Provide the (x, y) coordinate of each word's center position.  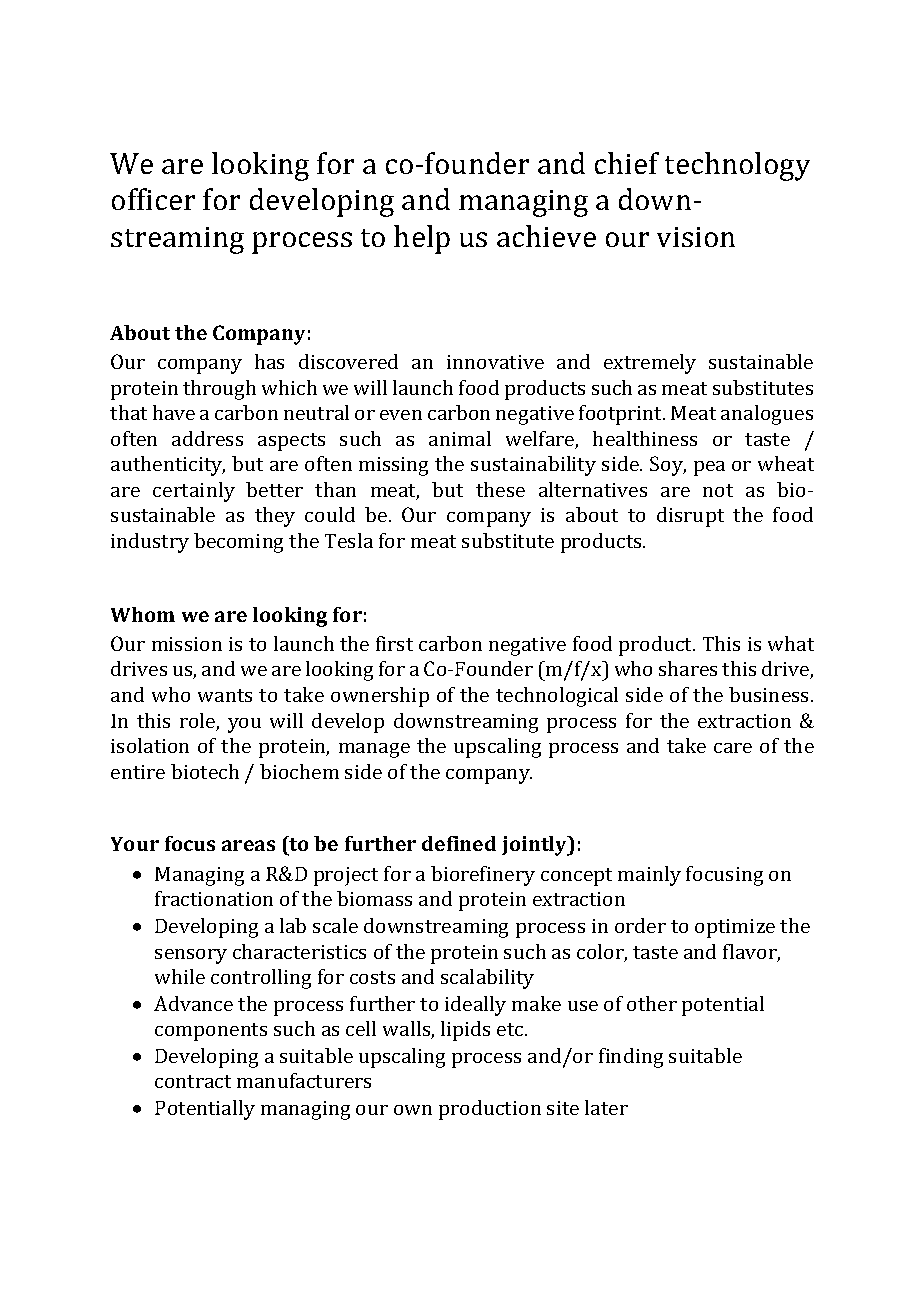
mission (187, 644)
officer (153, 199)
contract (193, 1081)
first (394, 643)
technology (737, 166)
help (422, 239)
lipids (465, 1031)
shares (688, 668)
